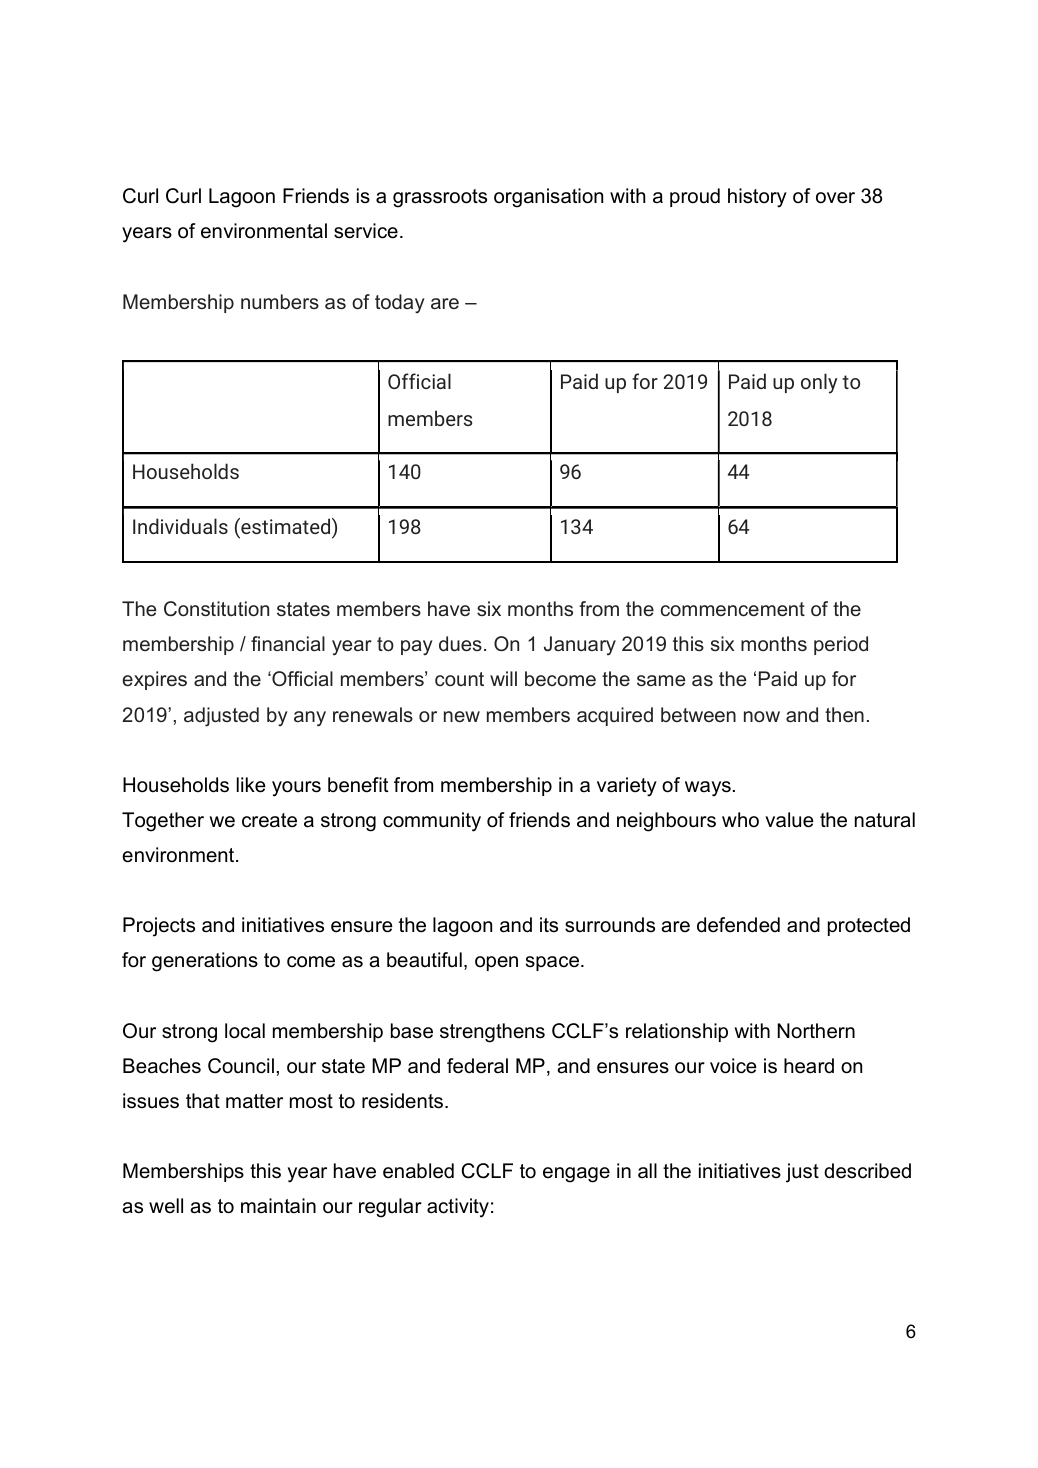 The image size is (1038, 1468). What do you see at coordinates (738, 925) in the image?
I see `defended` at bounding box center [738, 925].
